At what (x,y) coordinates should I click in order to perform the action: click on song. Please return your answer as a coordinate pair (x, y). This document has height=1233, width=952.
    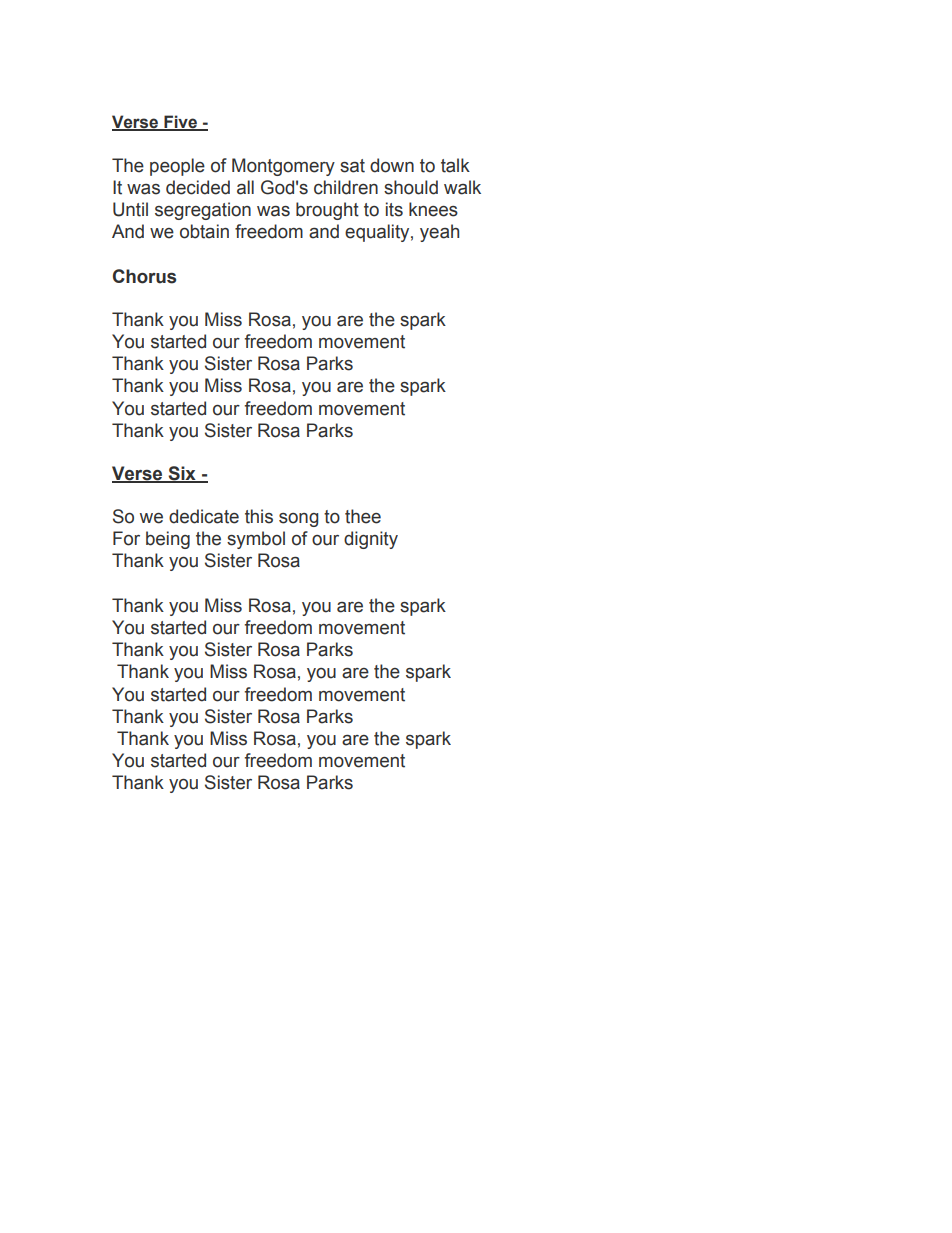
    Looking at the image, I should click on (298, 520).
